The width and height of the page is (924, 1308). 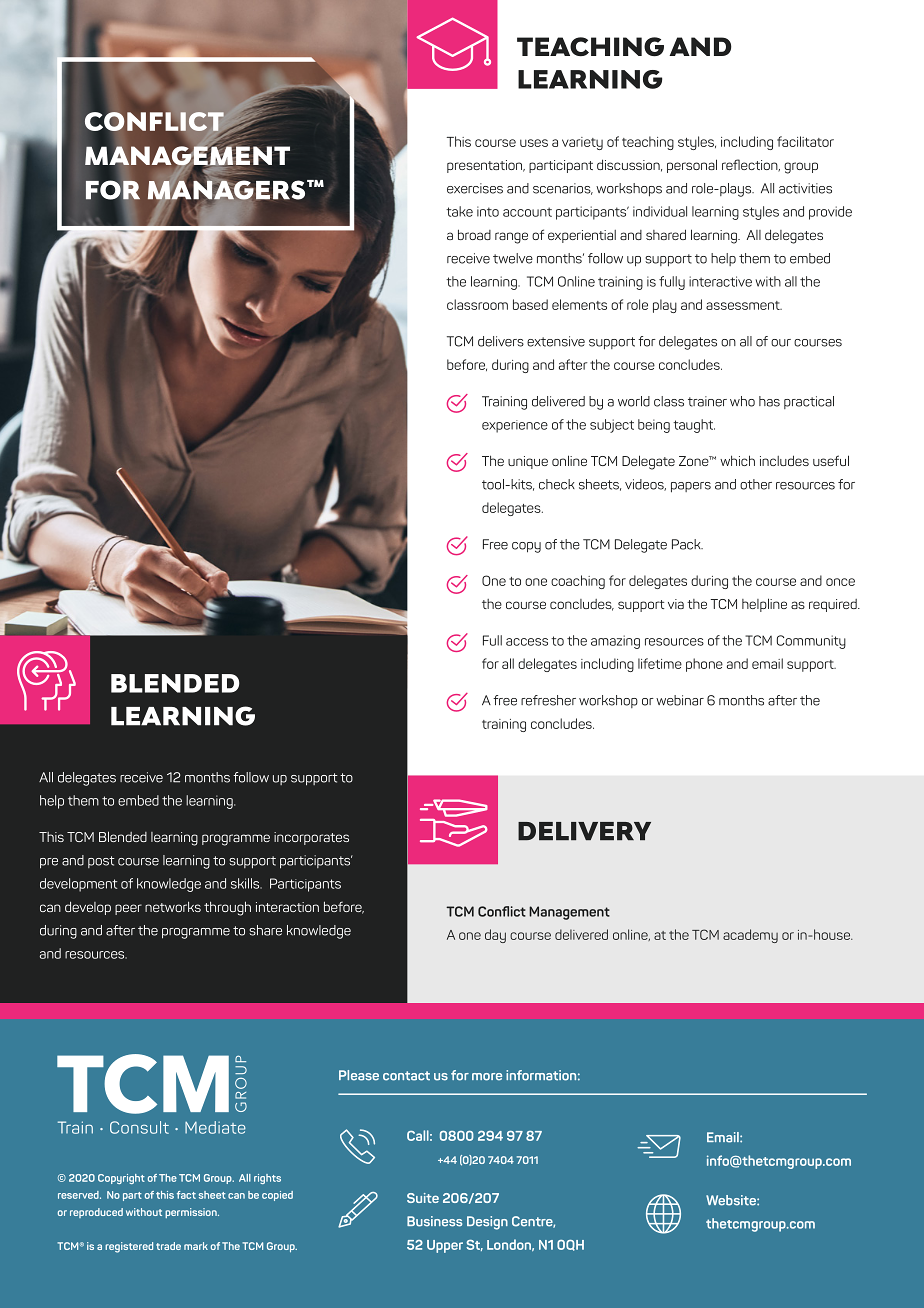 I want to click on MANAGERS, so click(x=228, y=190).
